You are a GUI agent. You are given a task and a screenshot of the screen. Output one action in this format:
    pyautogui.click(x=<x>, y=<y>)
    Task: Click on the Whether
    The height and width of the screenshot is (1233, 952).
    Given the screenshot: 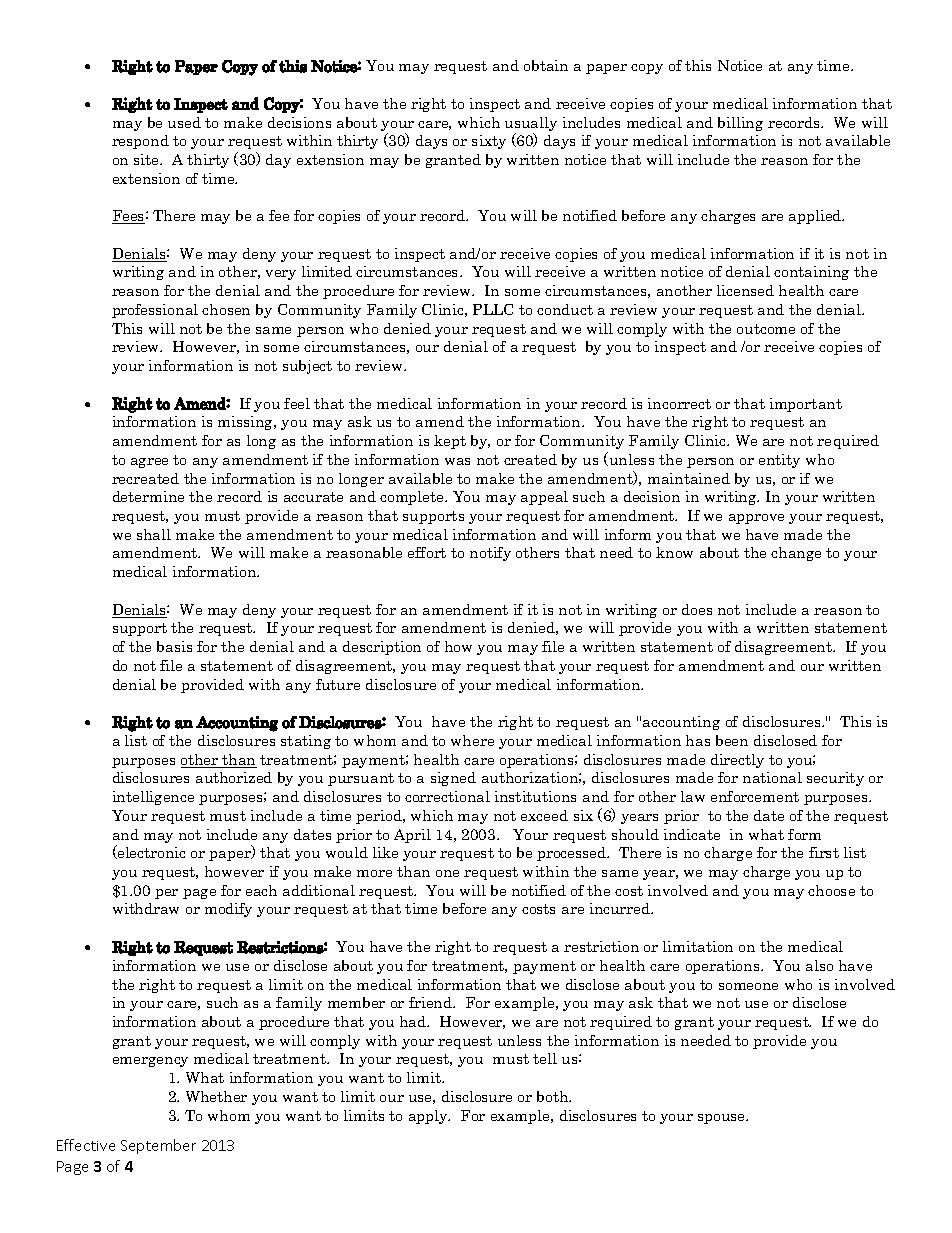 What is the action you would take?
    pyautogui.click(x=216, y=1096)
